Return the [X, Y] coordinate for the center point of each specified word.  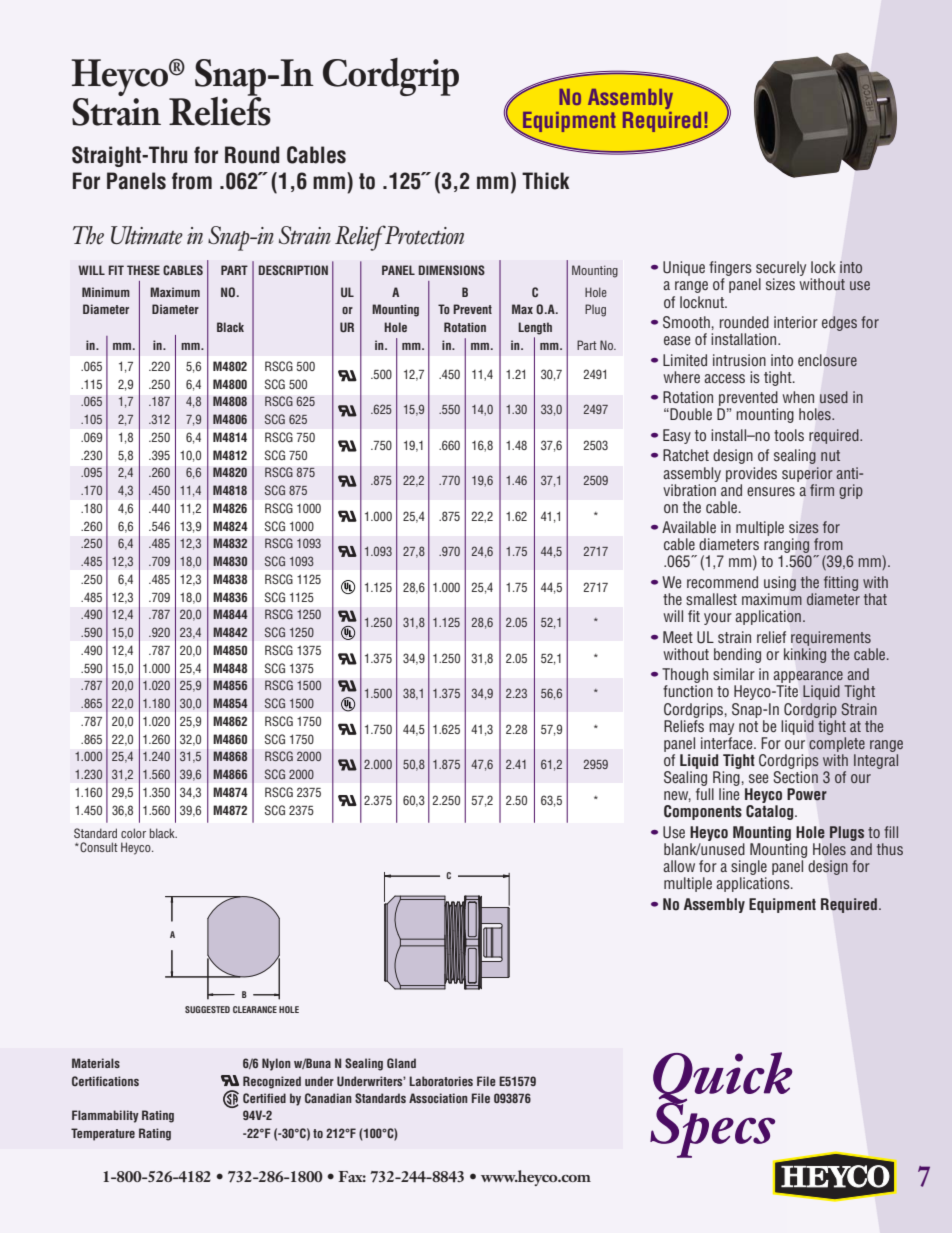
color [133, 833]
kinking [805, 655]
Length [535, 328]
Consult [98, 847]
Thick [545, 181]
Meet [678, 637]
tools [789, 435]
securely [781, 270]
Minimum [106, 292]
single [749, 867]
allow [679, 866]
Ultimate [147, 235]
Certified [264, 1098]
